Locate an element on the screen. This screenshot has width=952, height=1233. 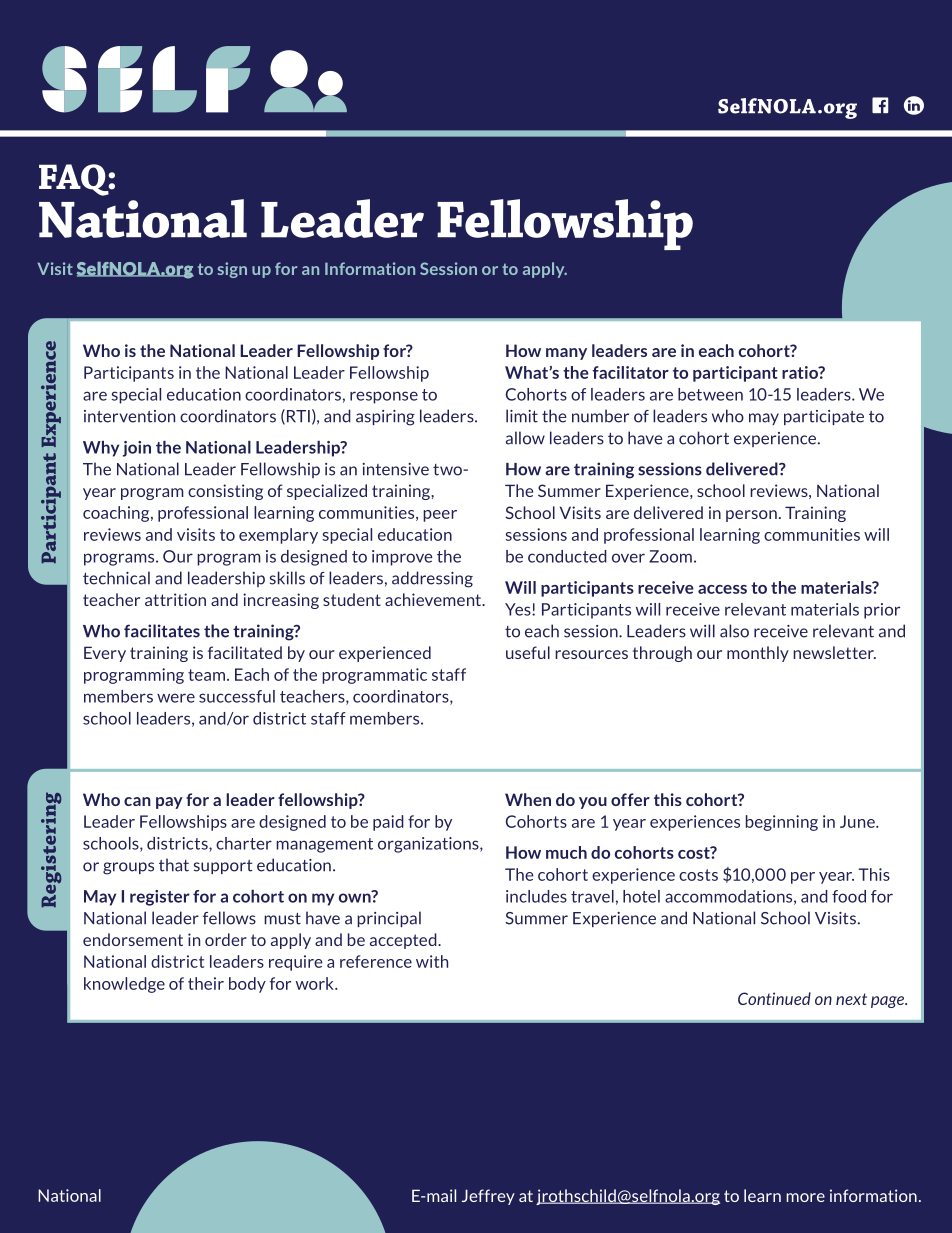
pay is located at coordinates (169, 803).
